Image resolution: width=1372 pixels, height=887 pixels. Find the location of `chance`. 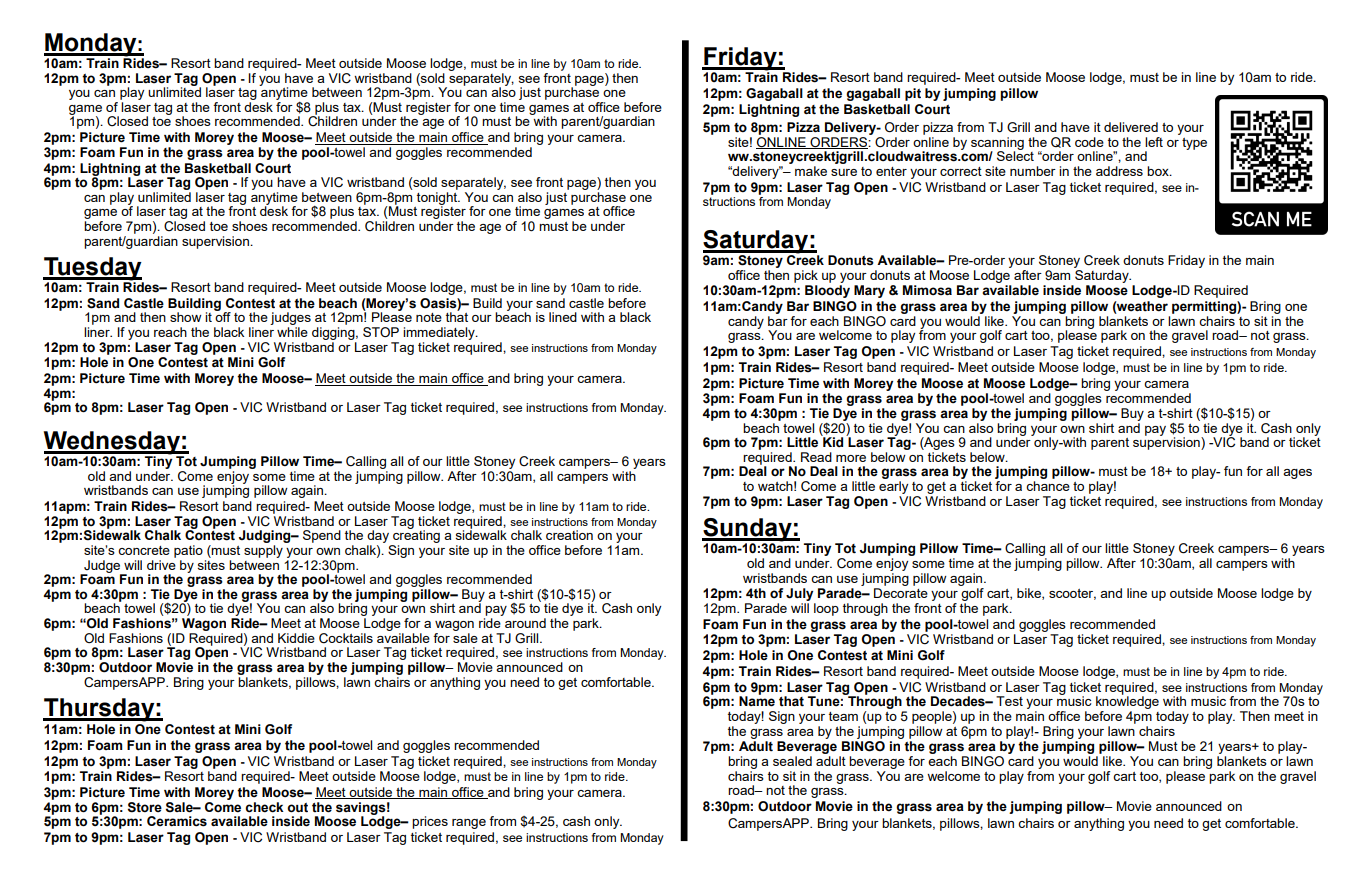

chance is located at coordinates (1048, 486).
